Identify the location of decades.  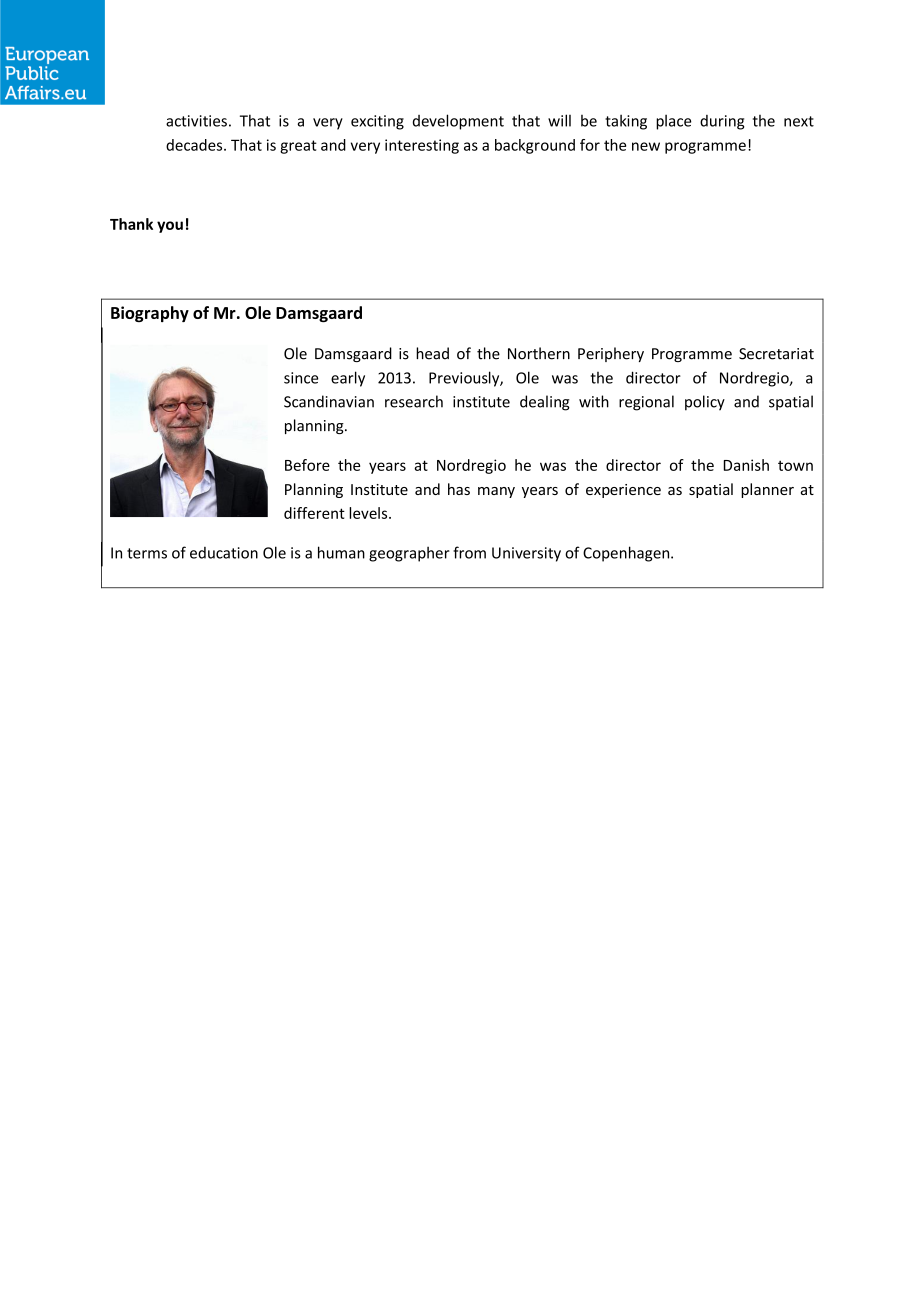
(195, 145).
